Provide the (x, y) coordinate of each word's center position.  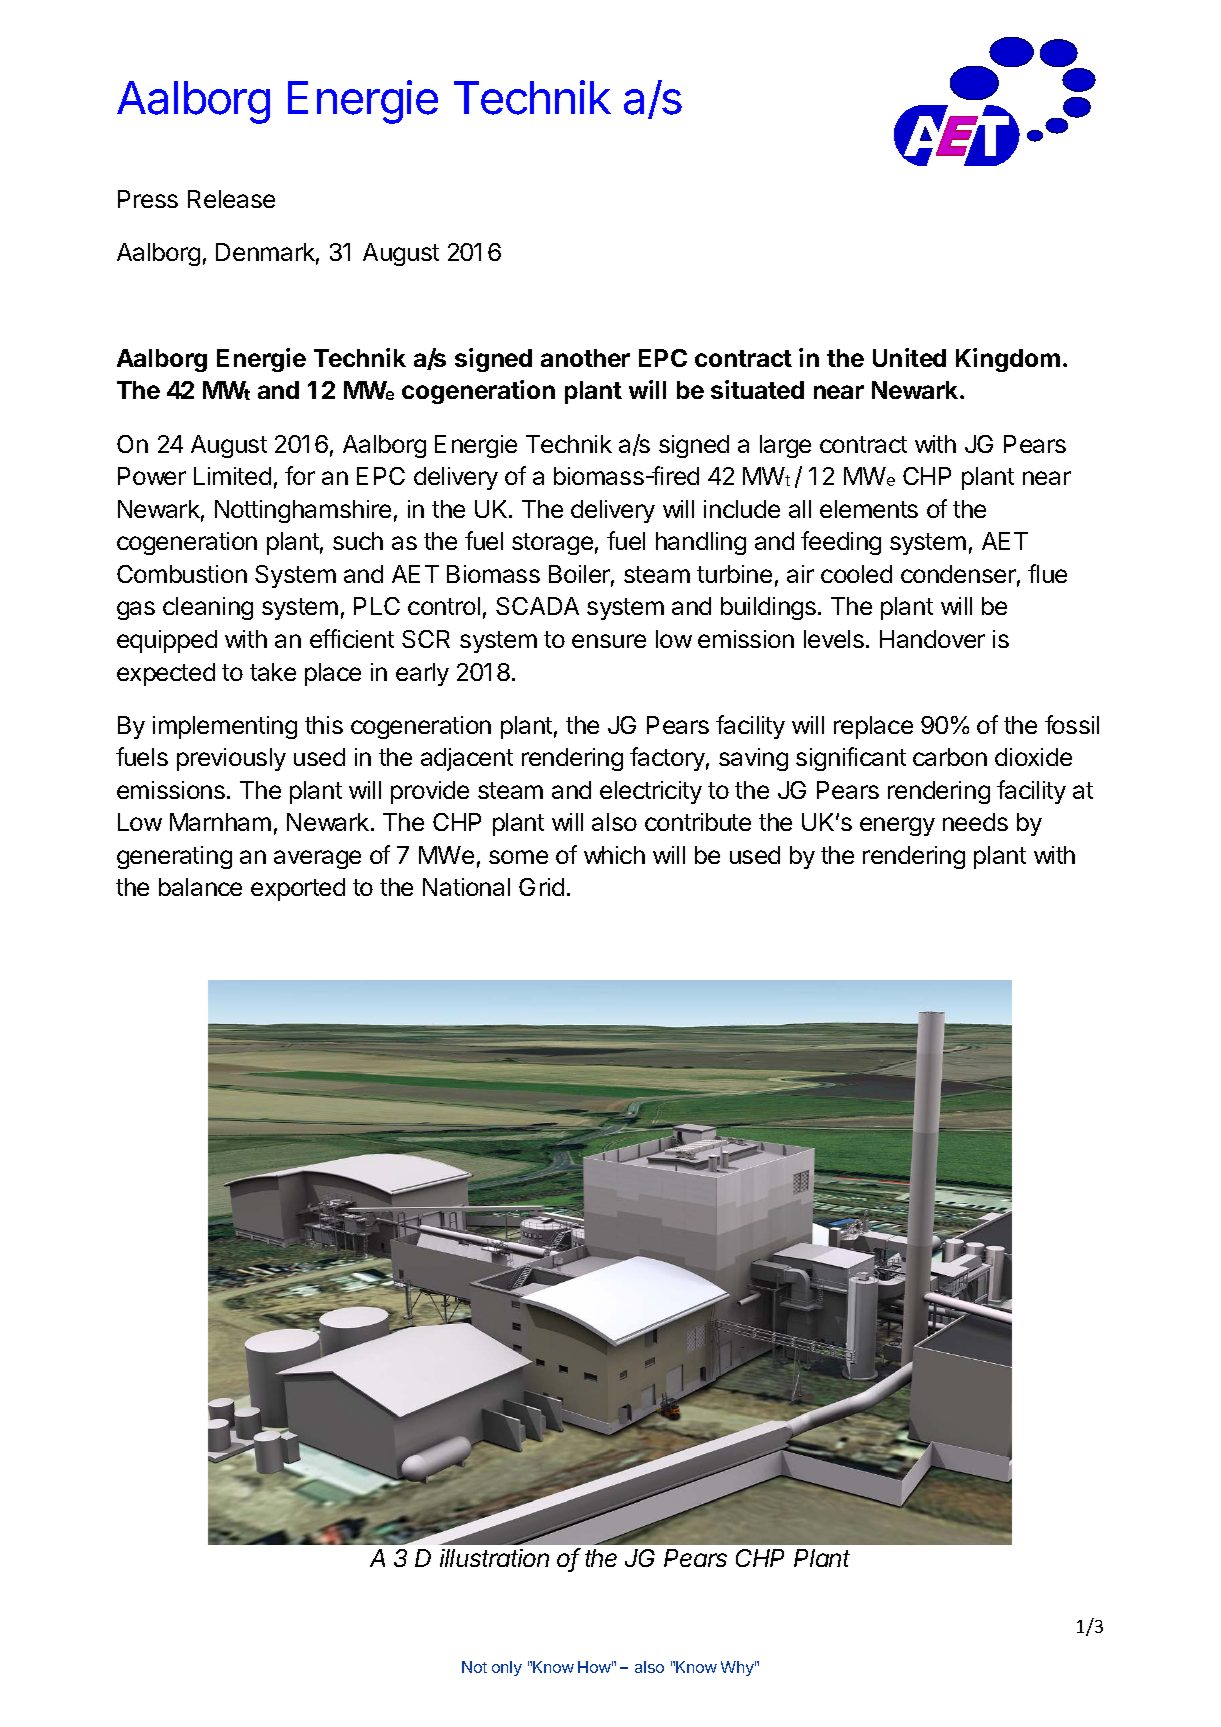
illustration (494, 1558)
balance (200, 887)
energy (897, 826)
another (585, 358)
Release (231, 199)
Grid (541, 887)
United (909, 357)
